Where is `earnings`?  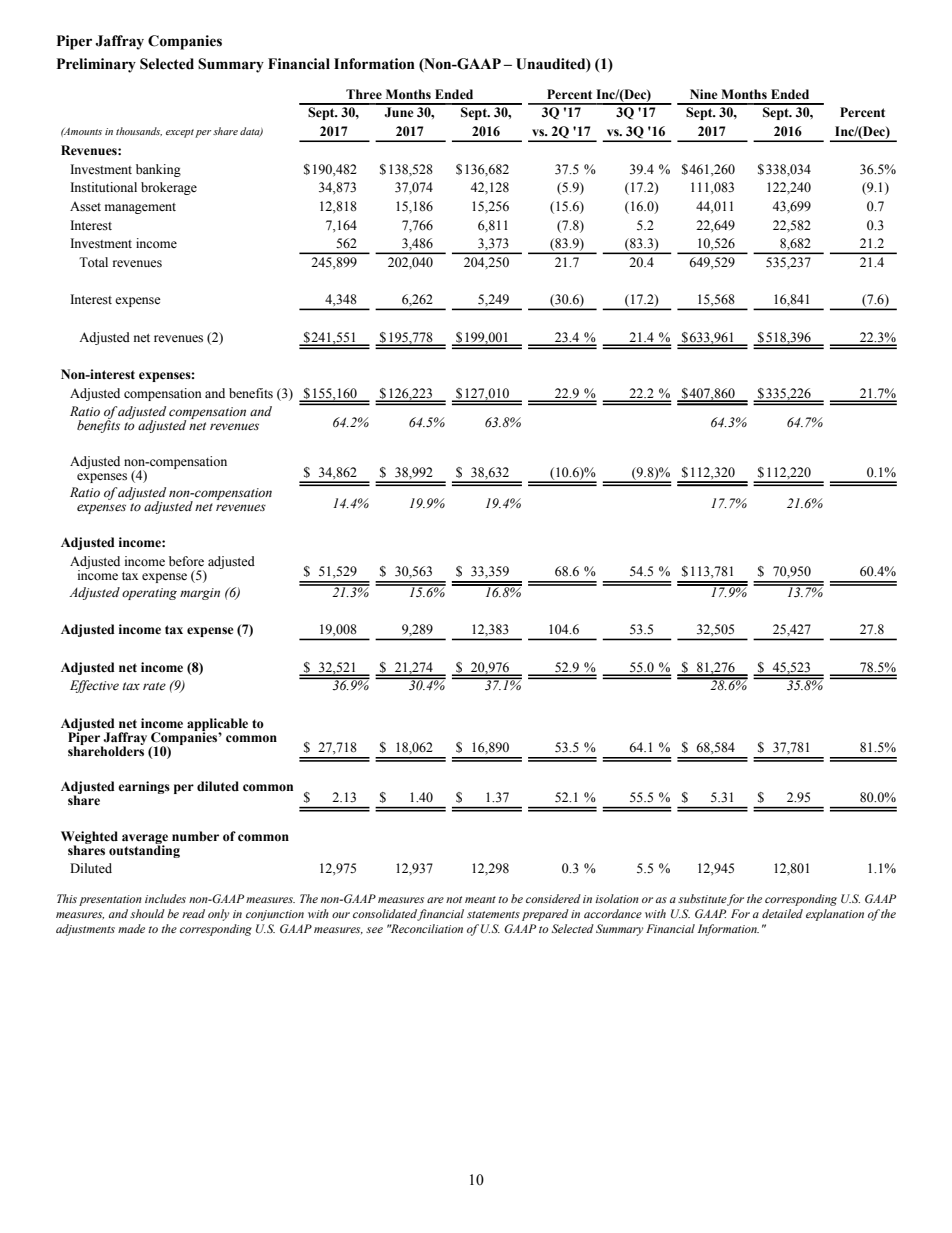
earnings is located at coordinates (144, 787).
